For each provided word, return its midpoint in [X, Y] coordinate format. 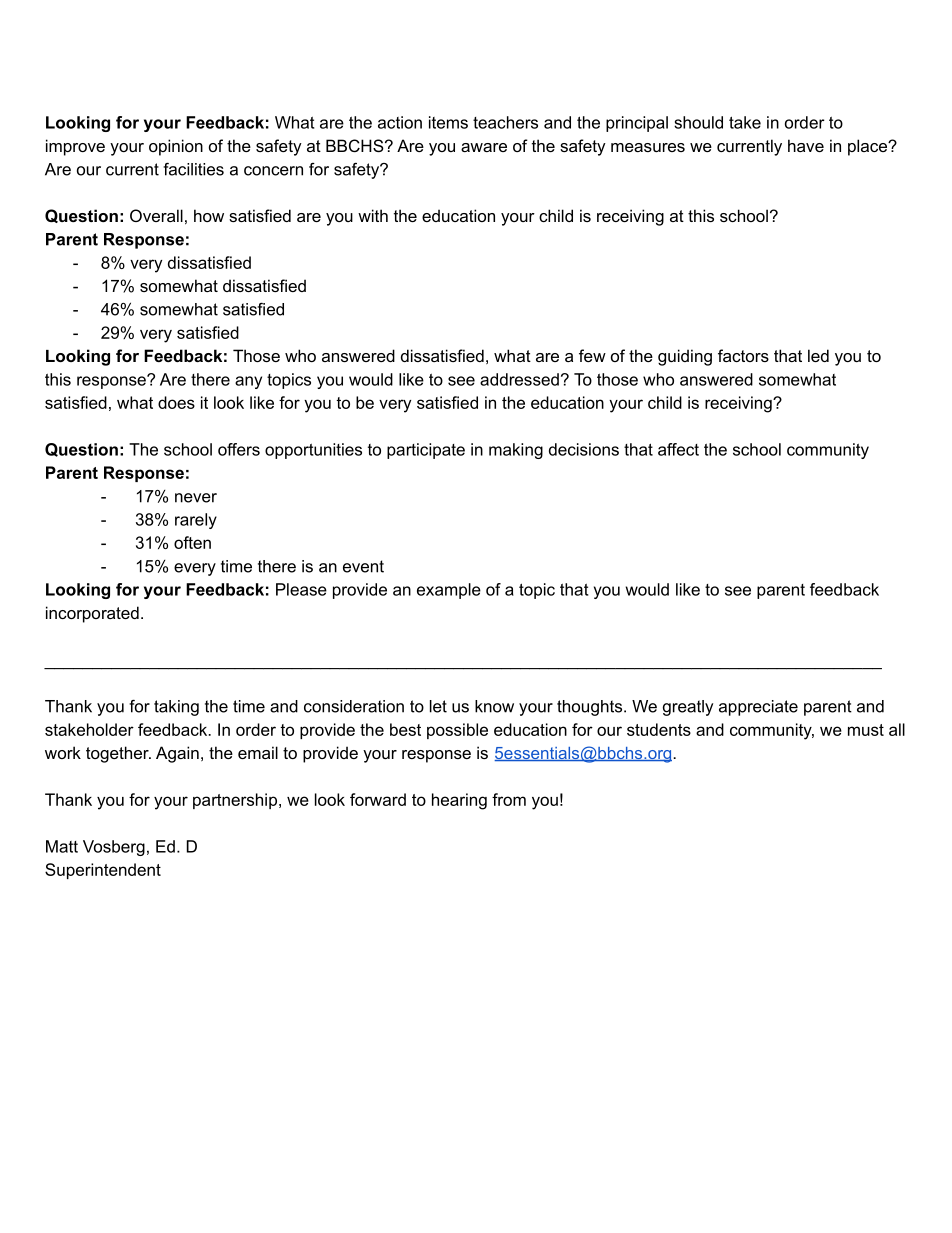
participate [426, 451]
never [196, 498]
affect [678, 449]
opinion [176, 147]
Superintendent [103, 871]
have [806, 145]
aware [484, 147]
